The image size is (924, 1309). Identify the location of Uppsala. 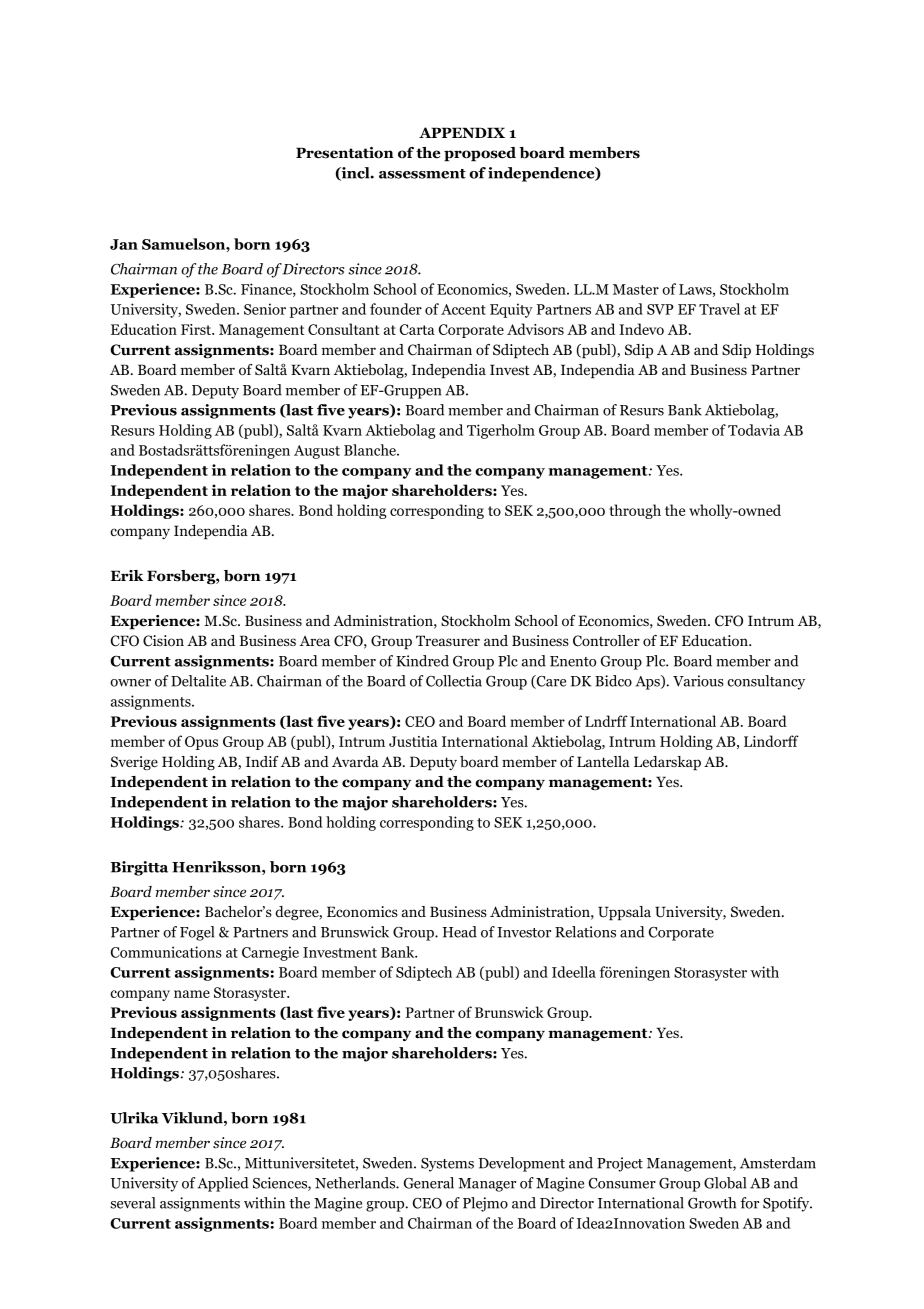
(624, 913).
